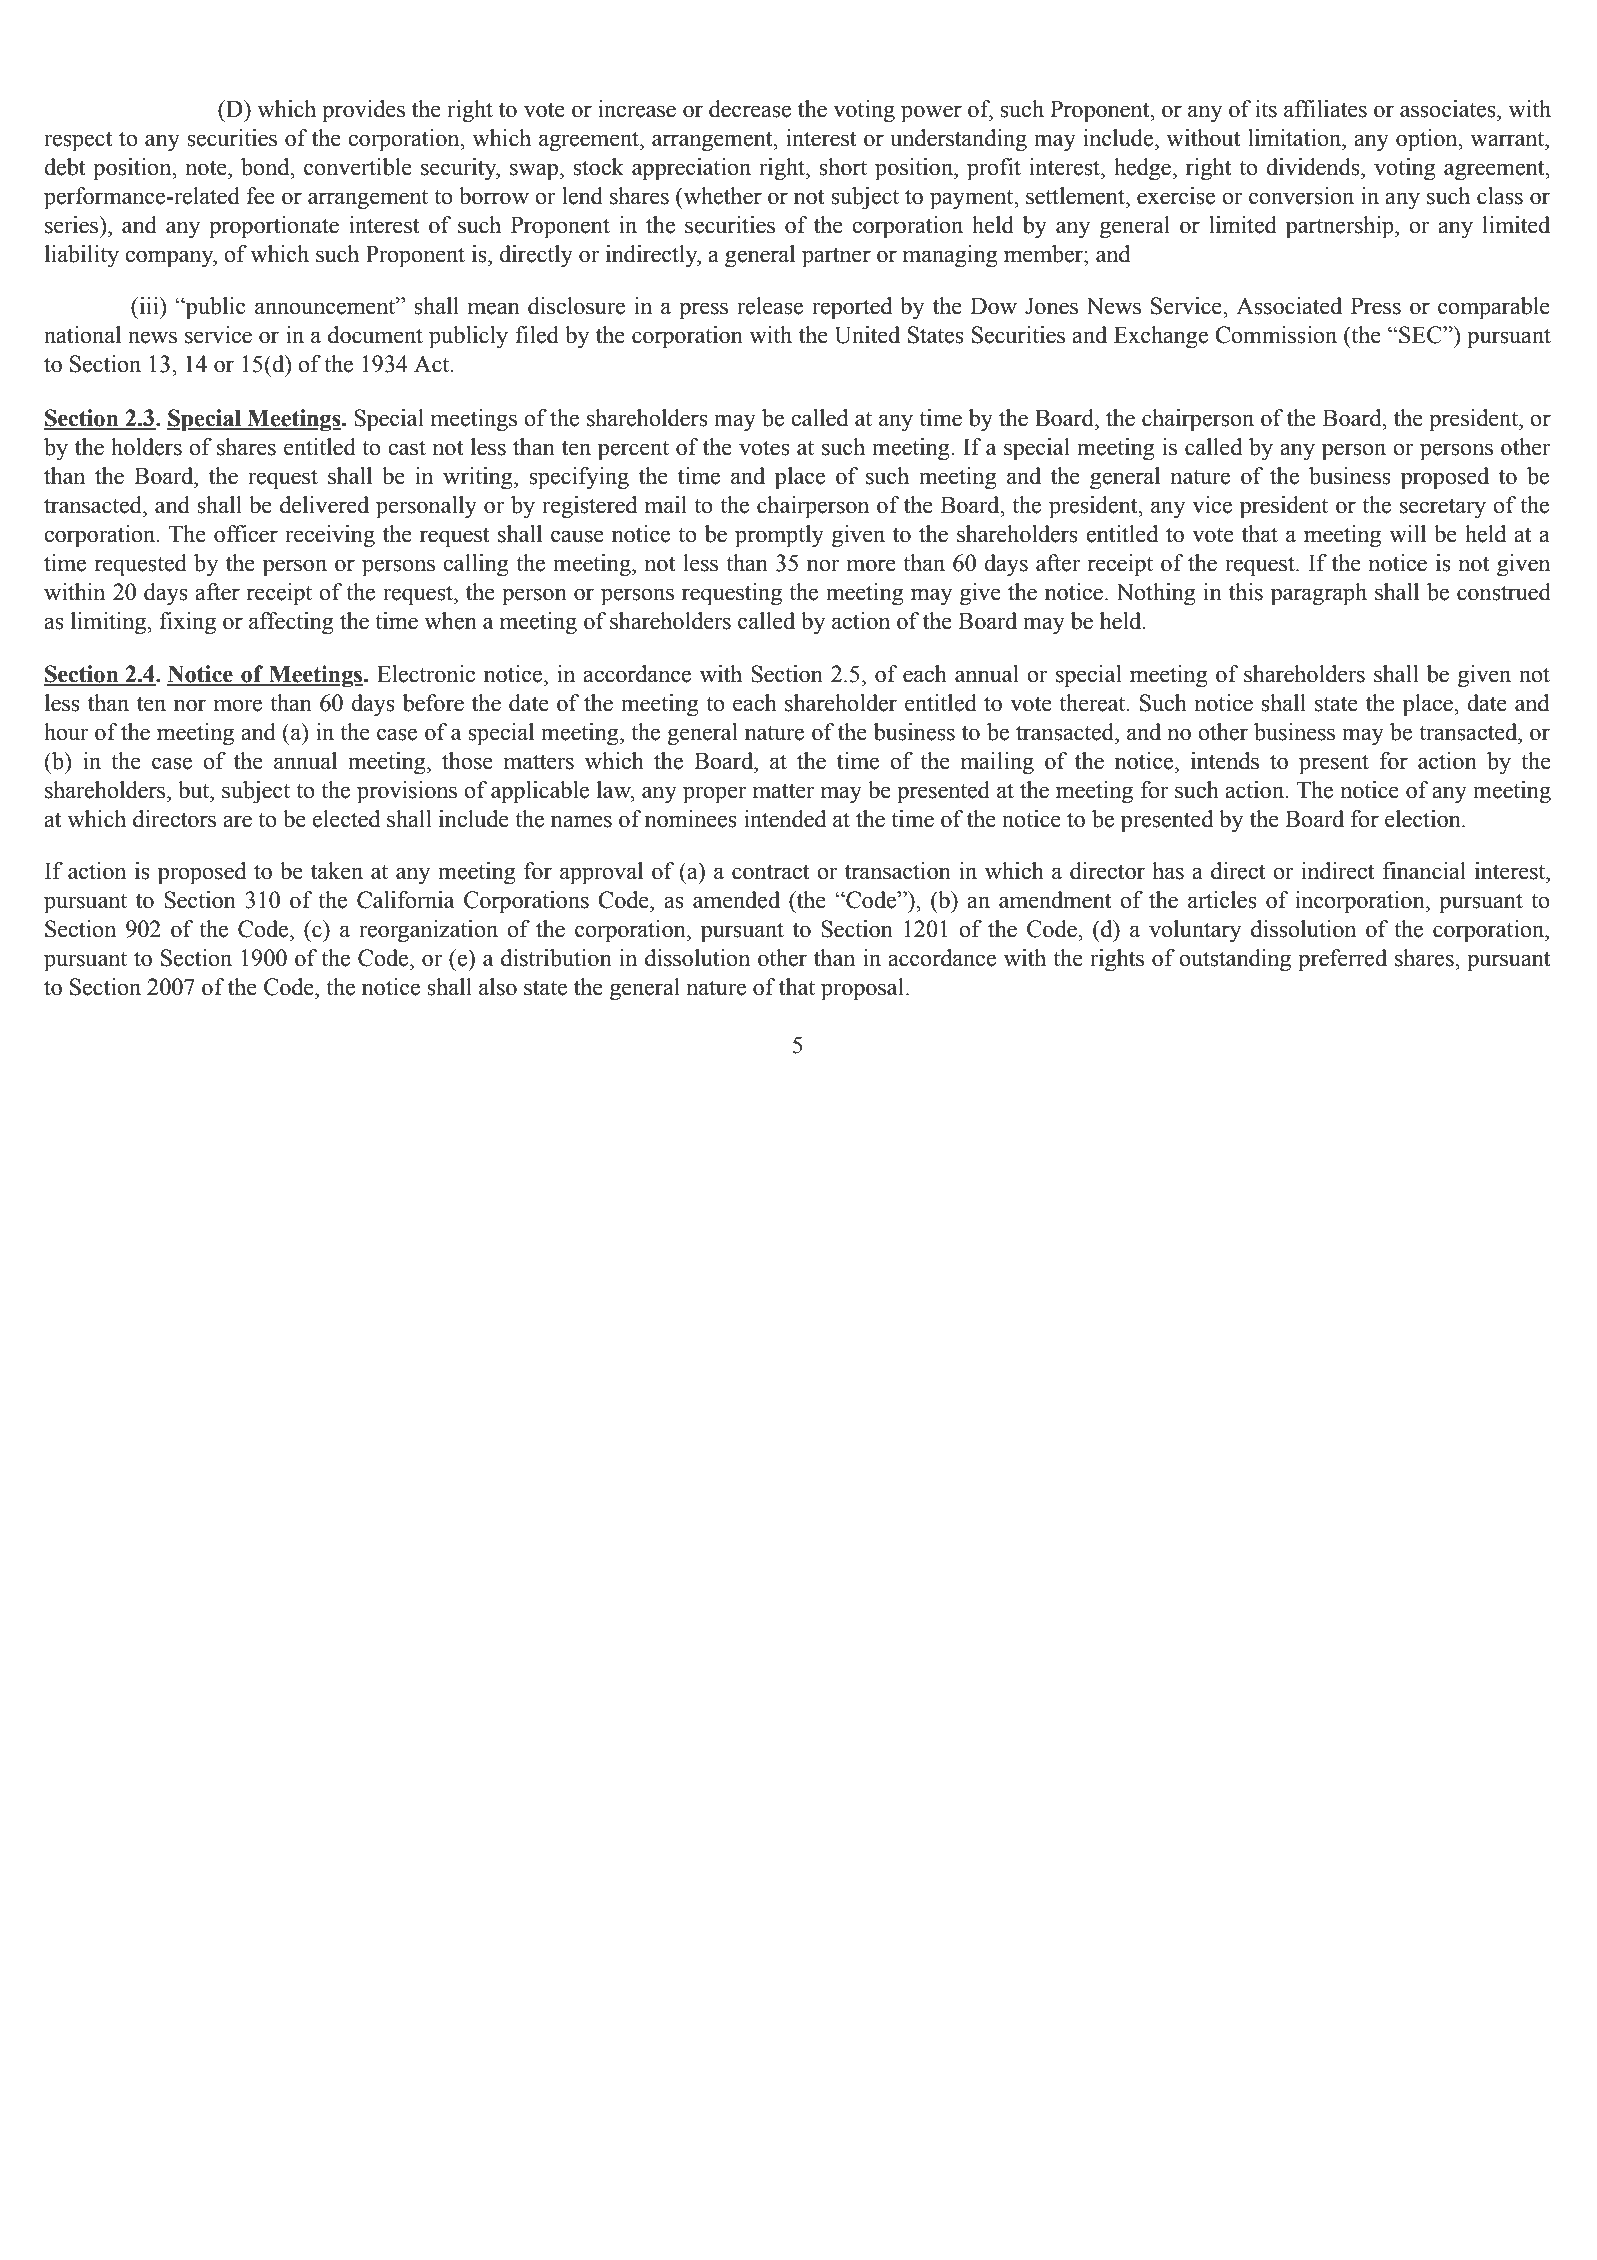 This screenshot has width=1597, height=2260. What do you see at coordinates (375, 335) in the screenshot?
I see `document` at bounding box center [375, 335].
